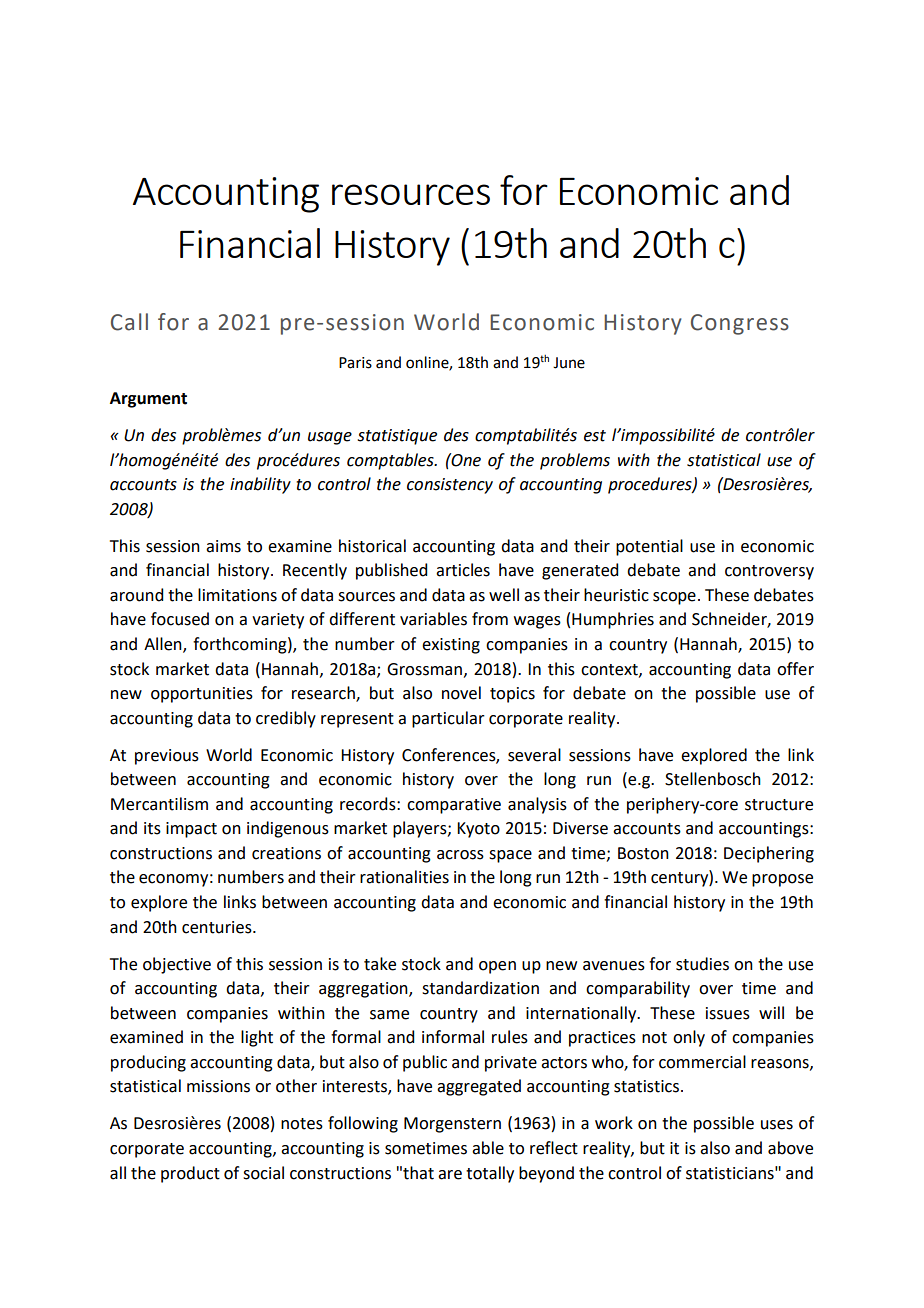  What do you see at coordinates (713, 779) in the image?
I see `Stellenbosch` at bounding box center [713, 779].
